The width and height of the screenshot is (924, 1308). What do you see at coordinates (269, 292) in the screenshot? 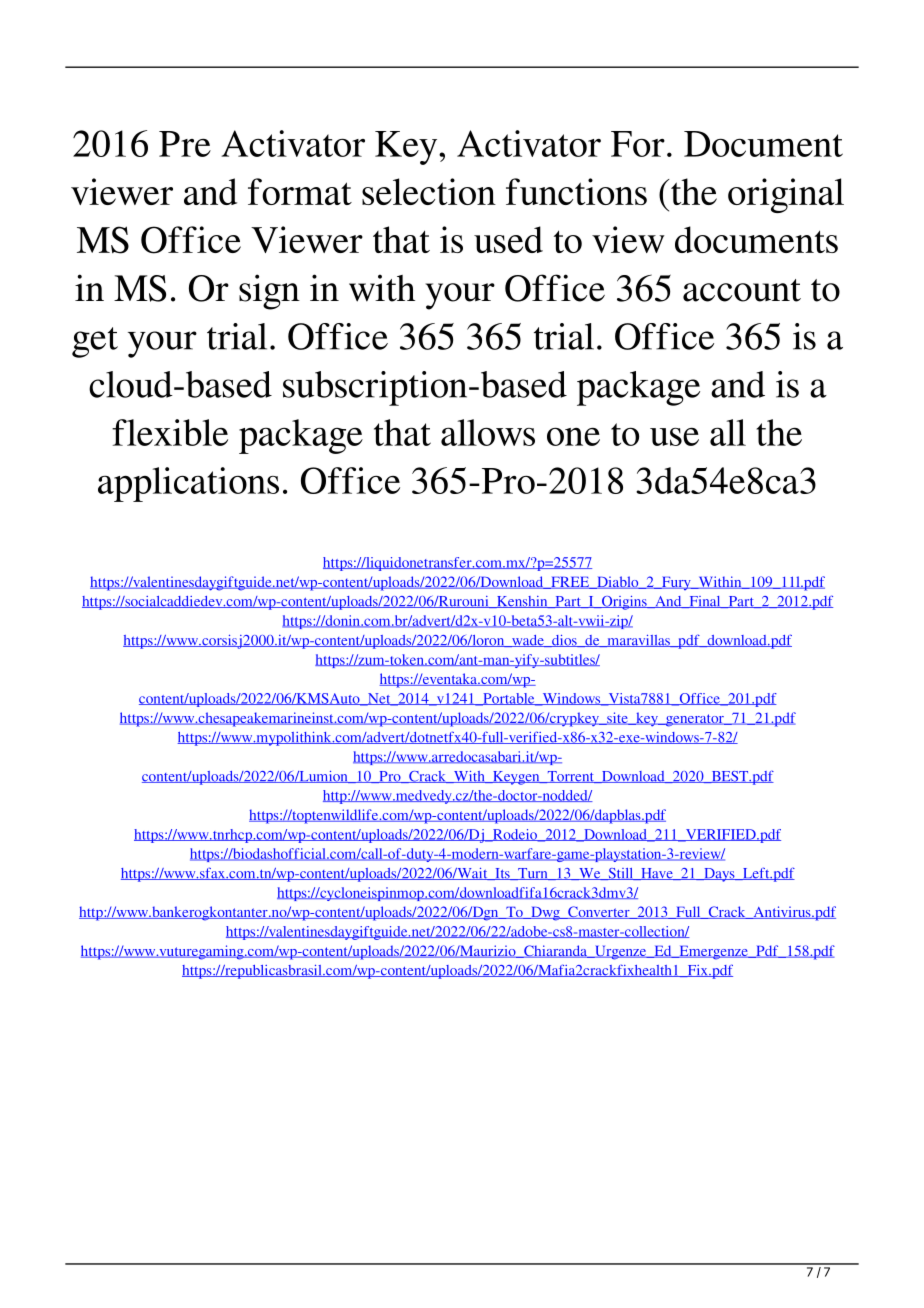
I see `sign` at bounding box center [269, 292].
